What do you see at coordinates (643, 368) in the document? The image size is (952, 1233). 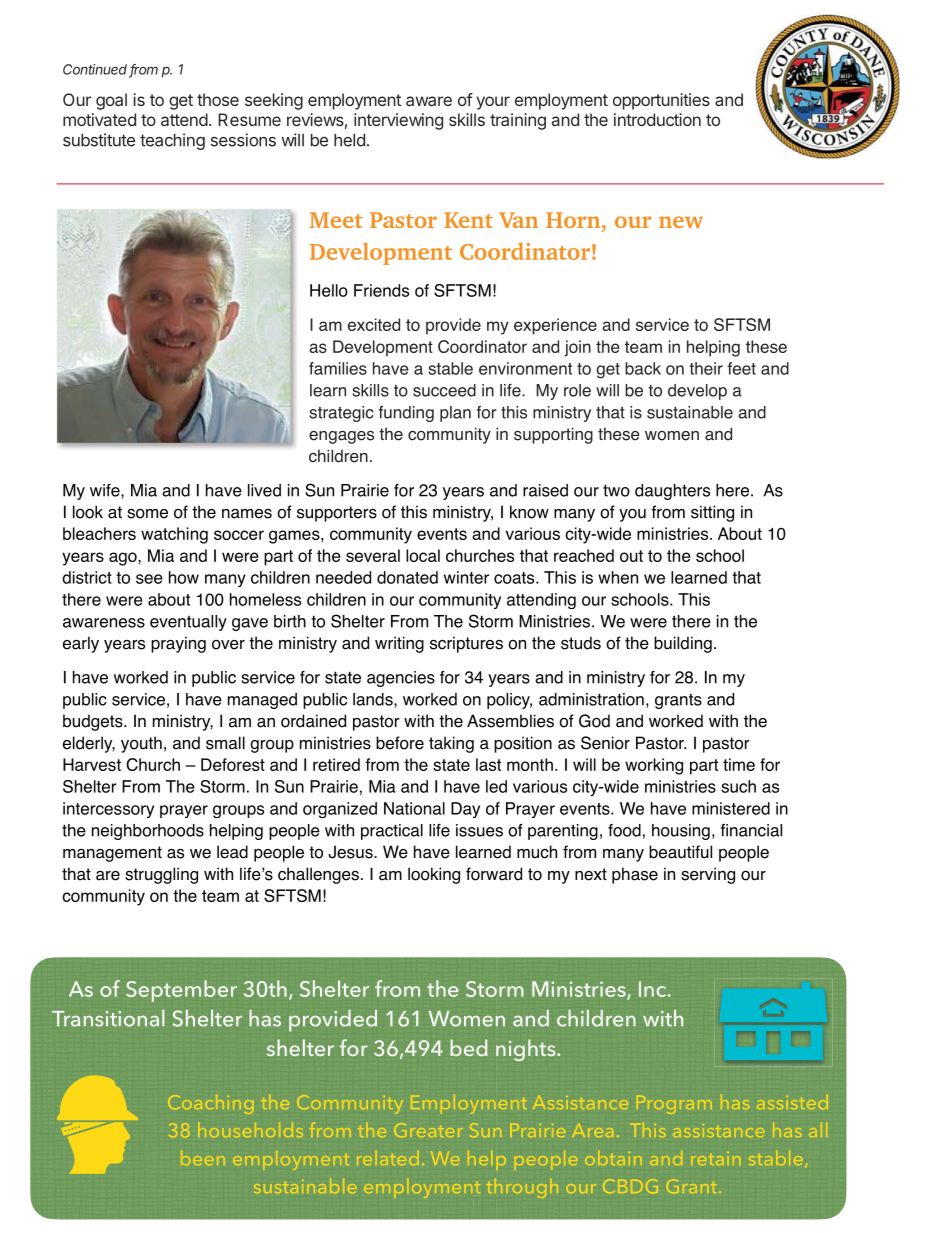 I see `back` at bounding box center [643, 368].
